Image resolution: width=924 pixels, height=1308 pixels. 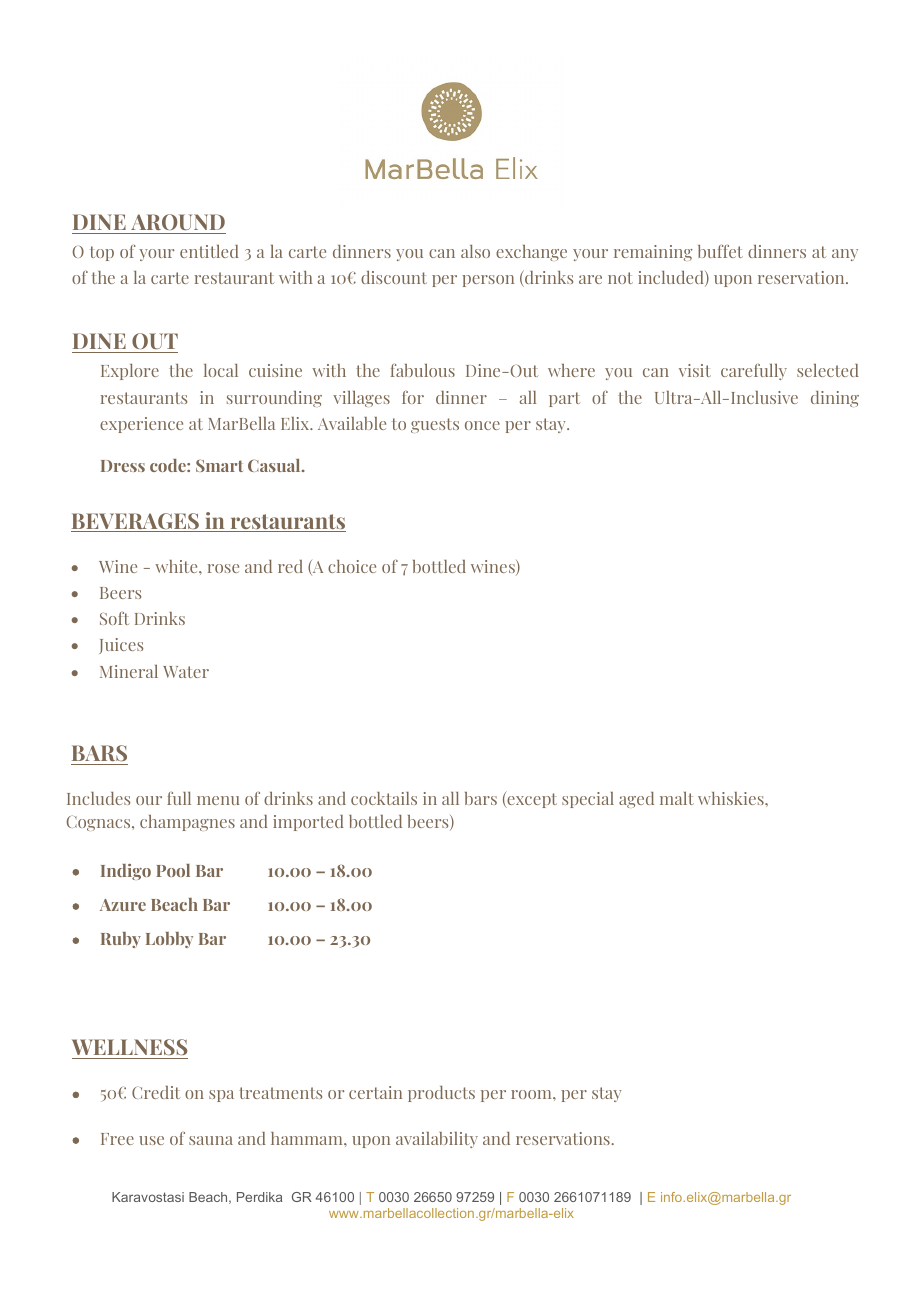 What do you see at coordinates (720, 251) in the page?
I see `buffet` at bounding box center [720, 251].
